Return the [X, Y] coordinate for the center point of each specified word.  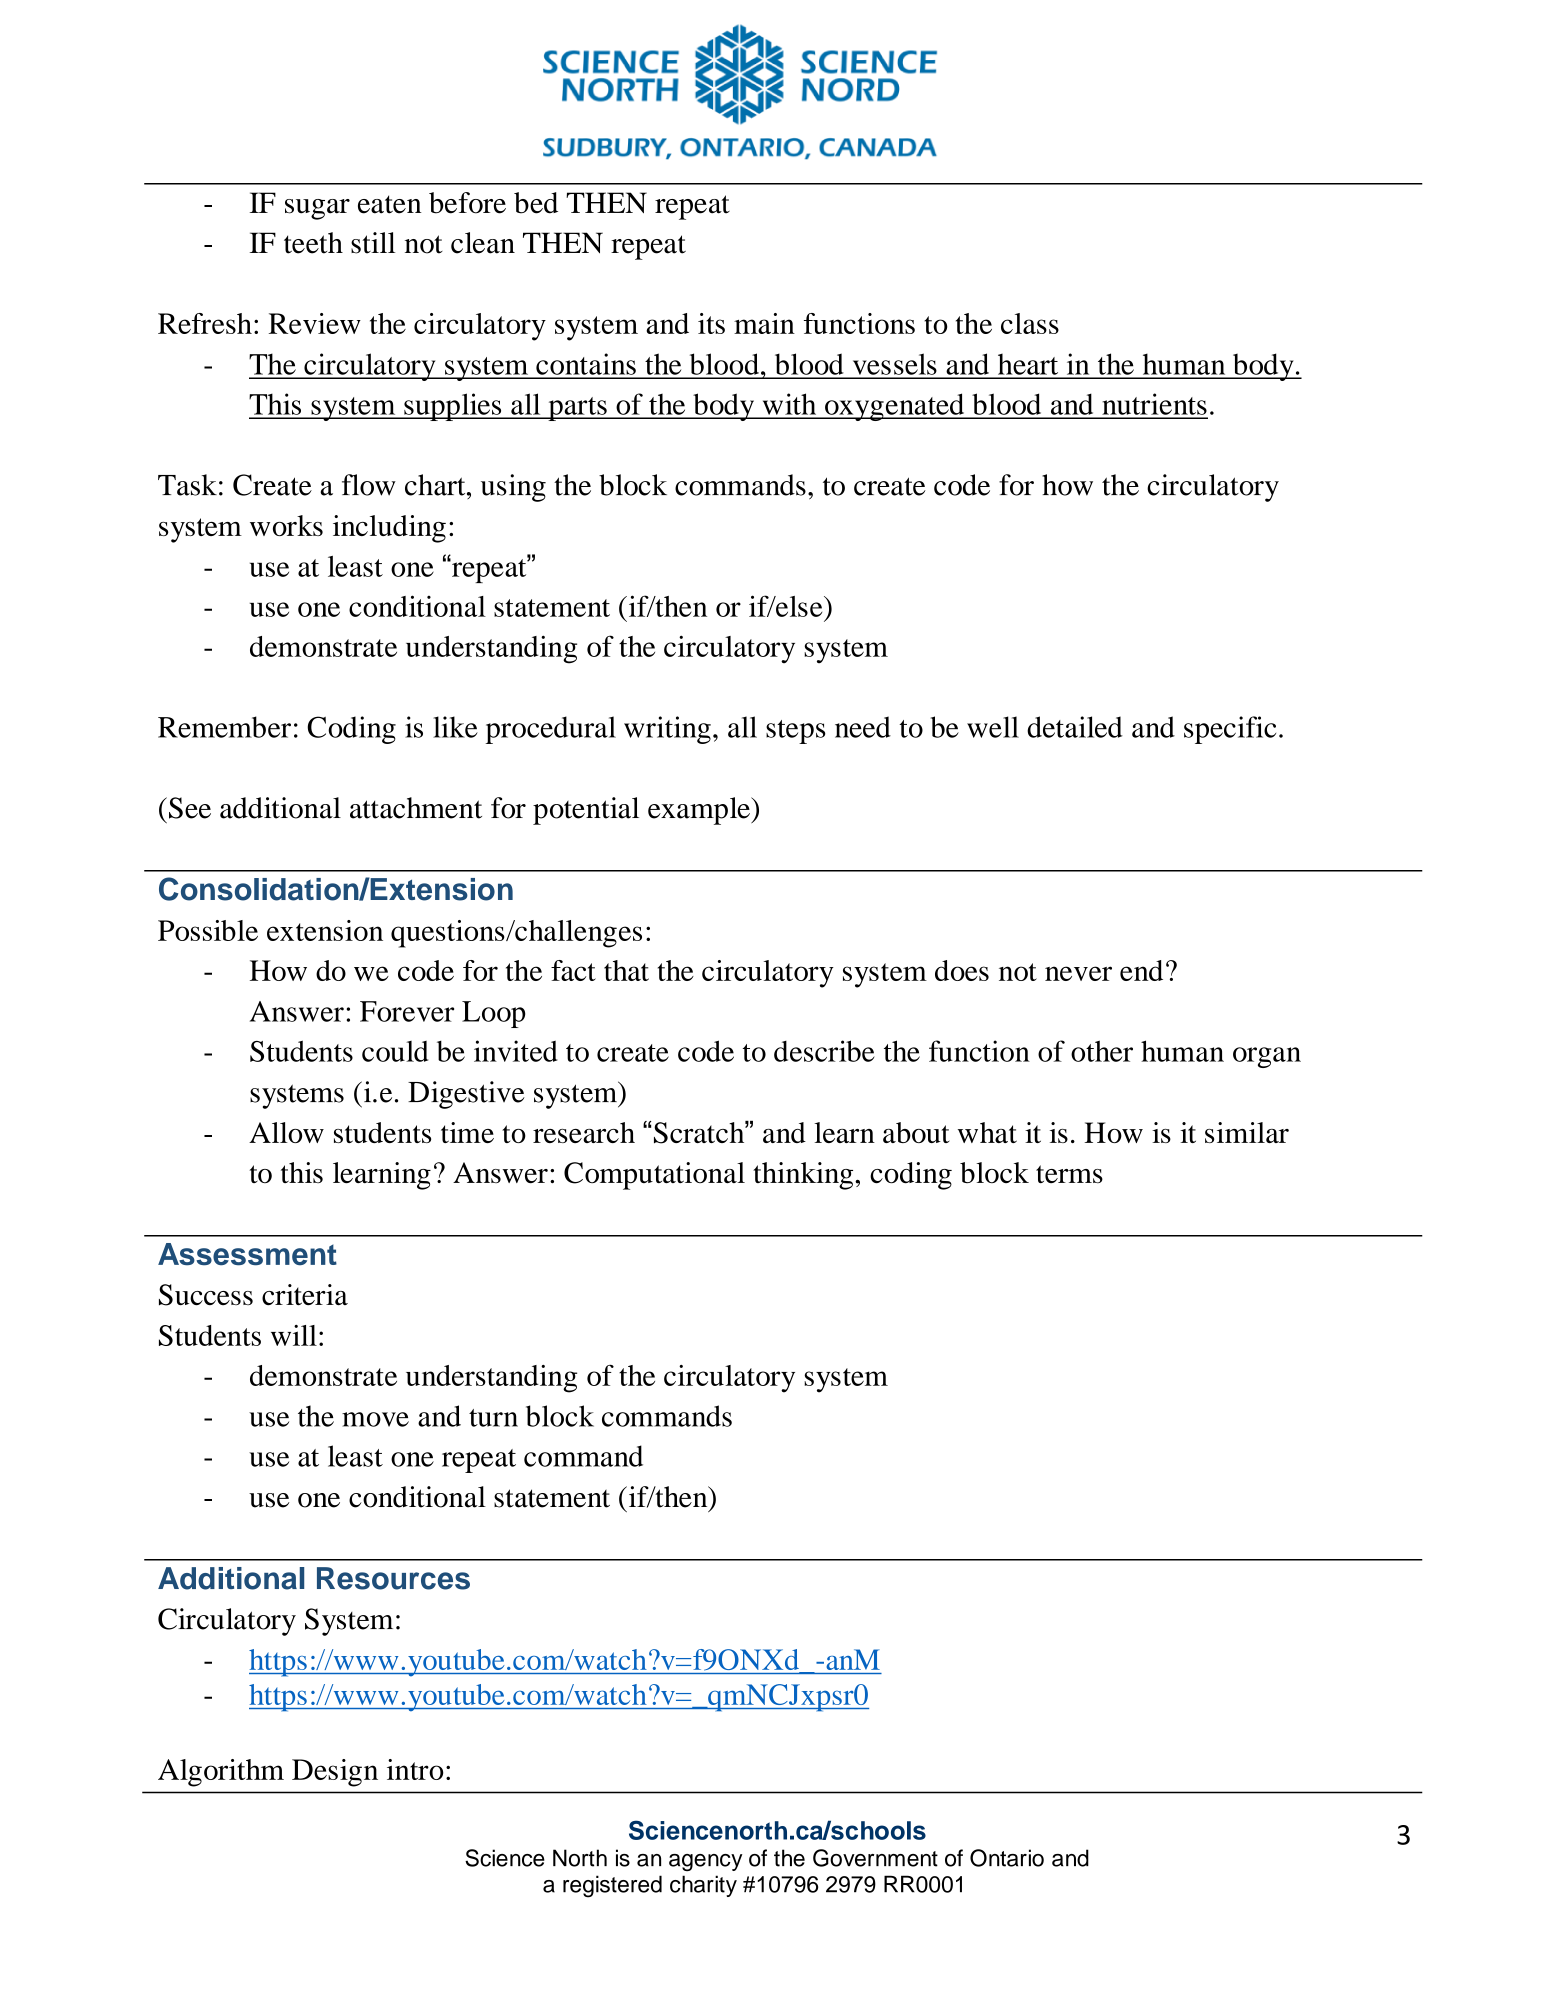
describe [824, 1051]
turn [493, 1418]
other [1102, 1051]
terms [1069, 1174]
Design [335, 1773]
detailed [1075, 727]
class [1030, 323]
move [375, 1419]
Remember [224, 727]
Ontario [1007, 1858]
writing [667, 730]
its [711, 323]
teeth [313, 243]
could [395, 1051]
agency [705, 1862]
